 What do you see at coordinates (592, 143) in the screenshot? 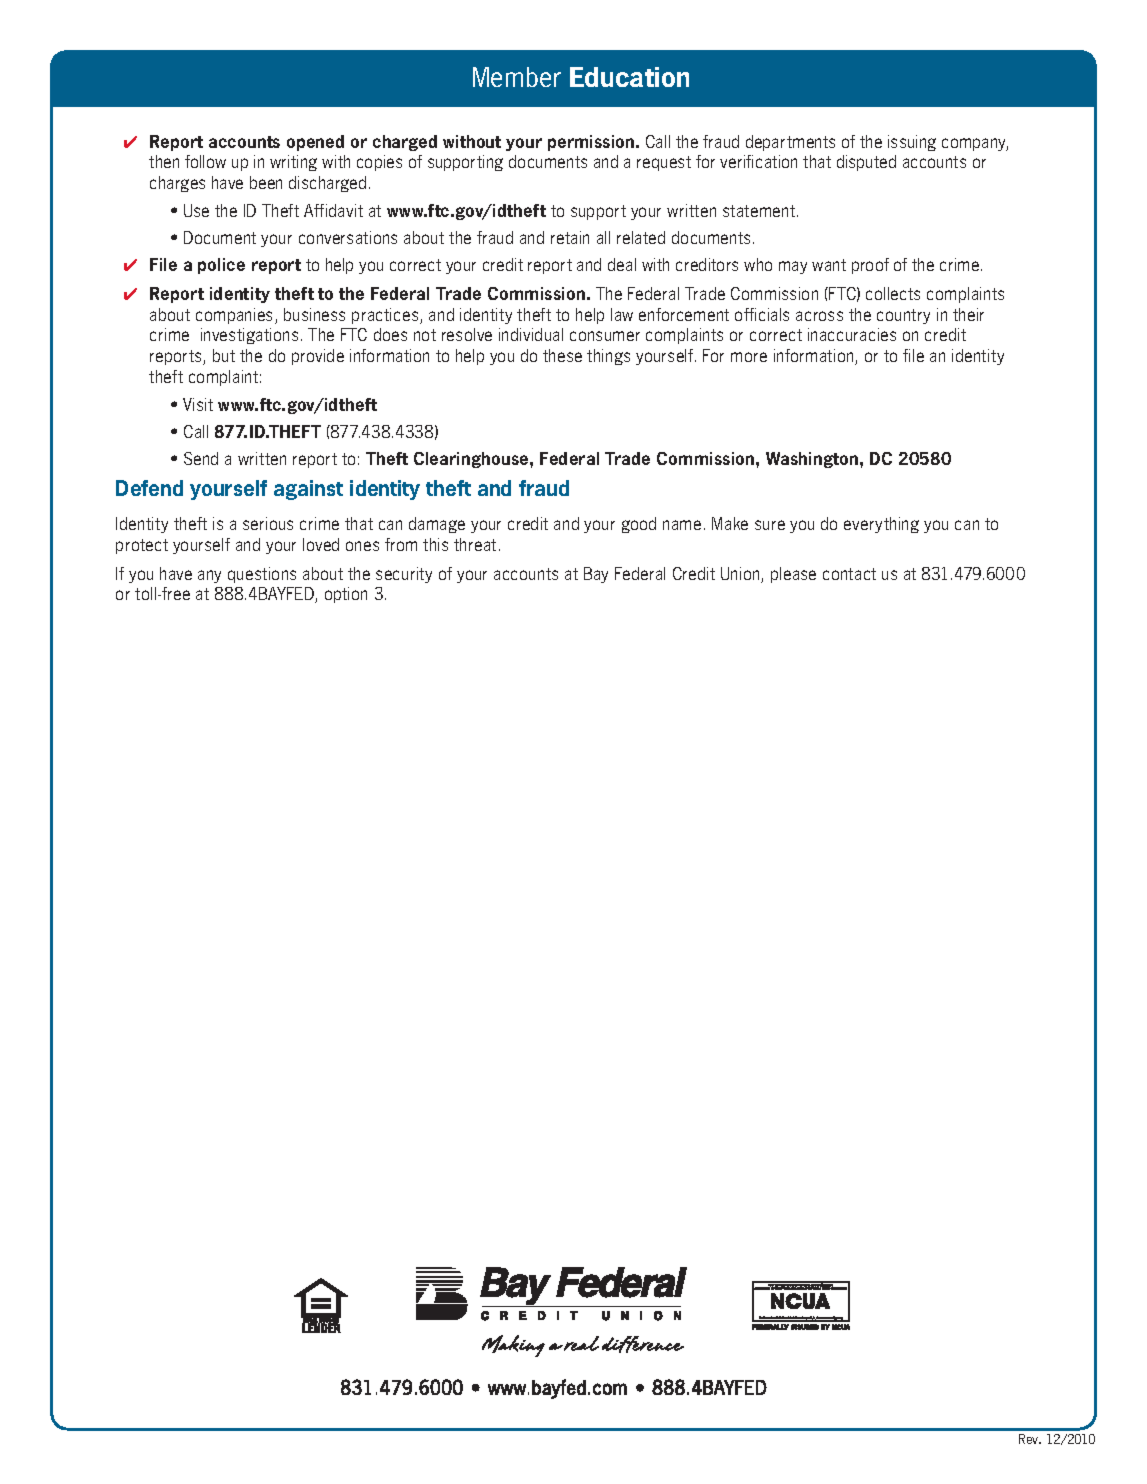
I see `permission` at bounding box center [592, 143].
